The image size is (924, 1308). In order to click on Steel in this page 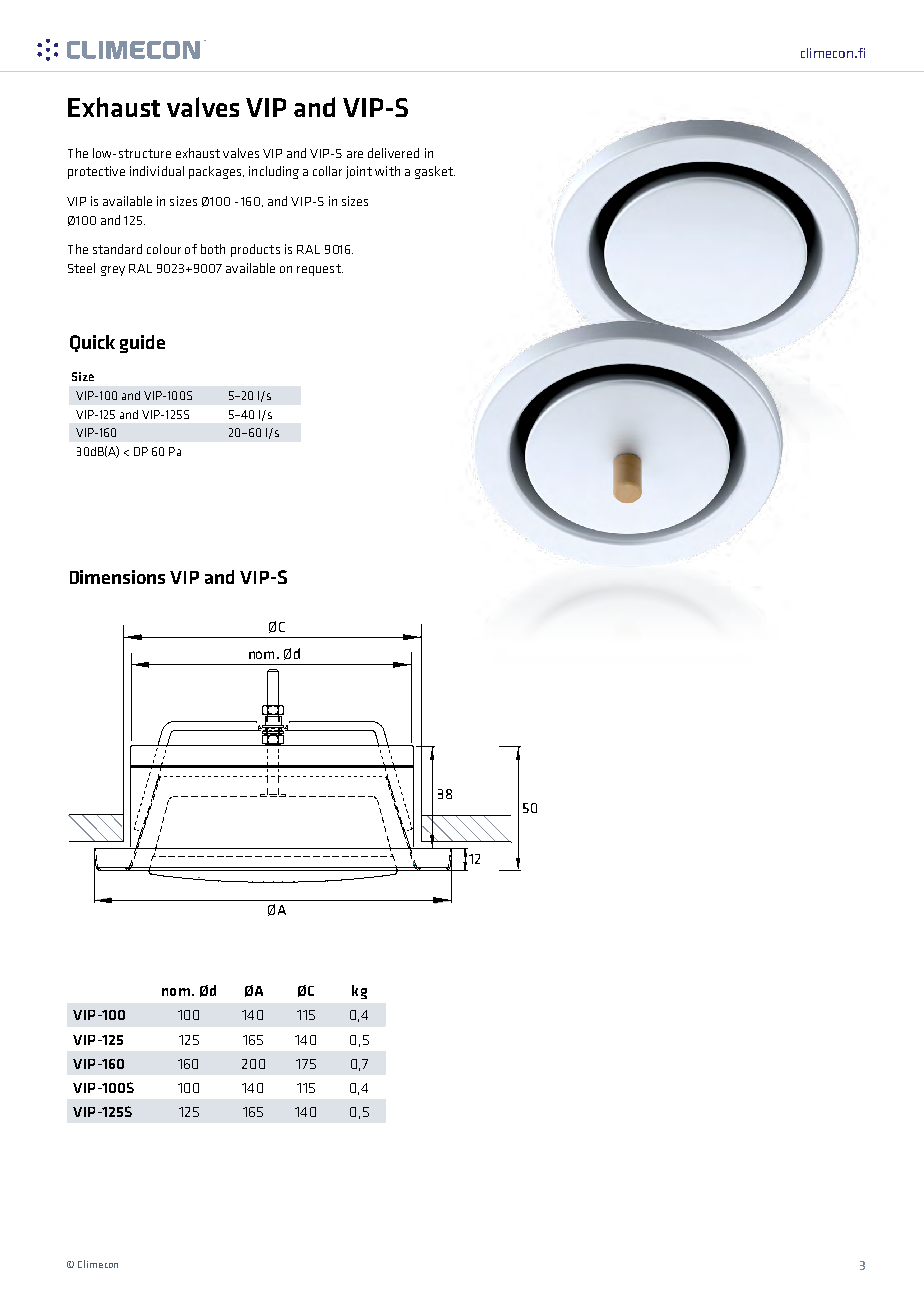, I will do `click(81, 268)`.
